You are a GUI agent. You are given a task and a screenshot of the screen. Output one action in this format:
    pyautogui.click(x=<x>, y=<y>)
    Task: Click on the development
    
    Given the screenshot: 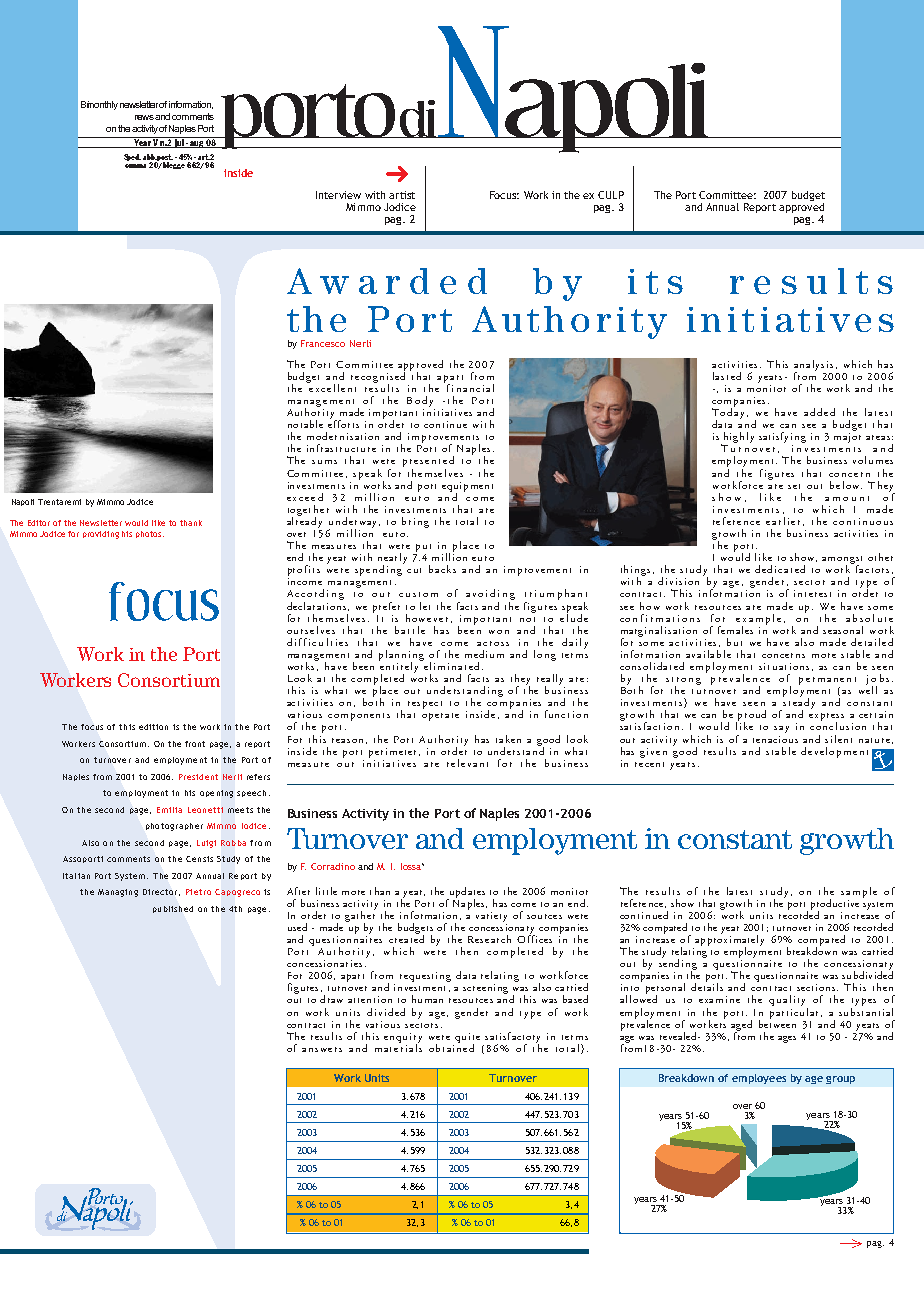 What is the action you would take?
    pyautogui.click(x=834, y=752)
